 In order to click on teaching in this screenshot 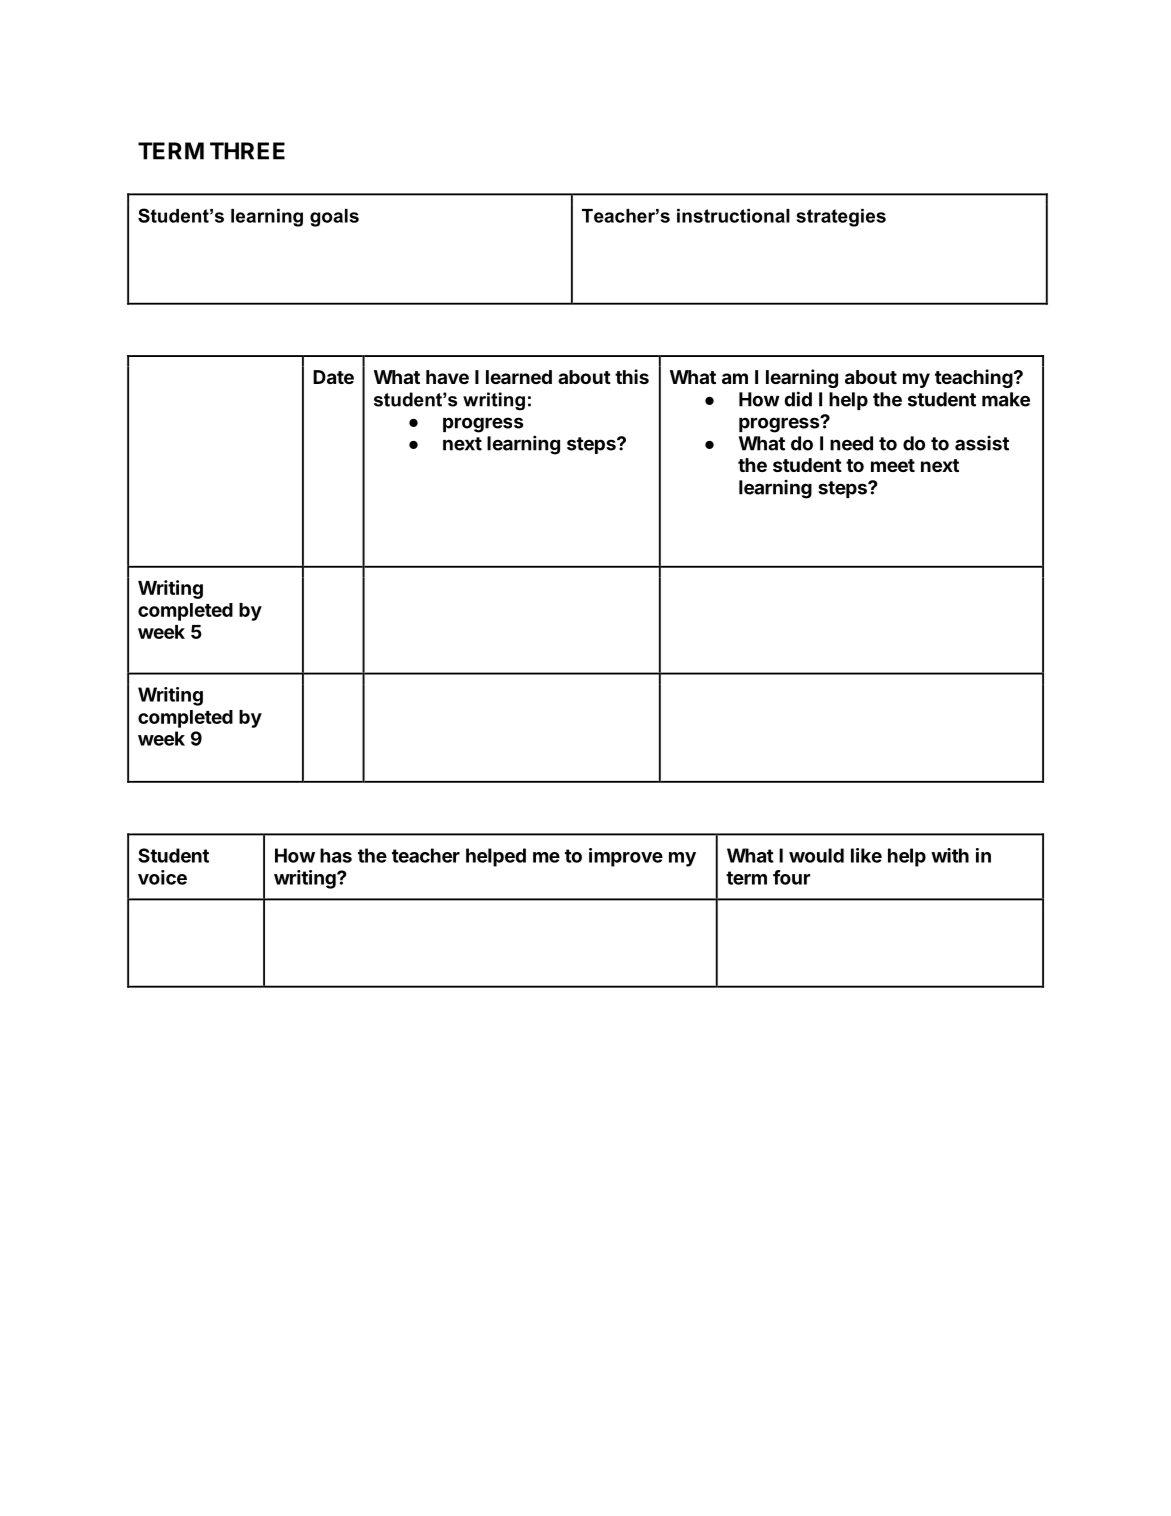, I will do `click(974, 378)`.
